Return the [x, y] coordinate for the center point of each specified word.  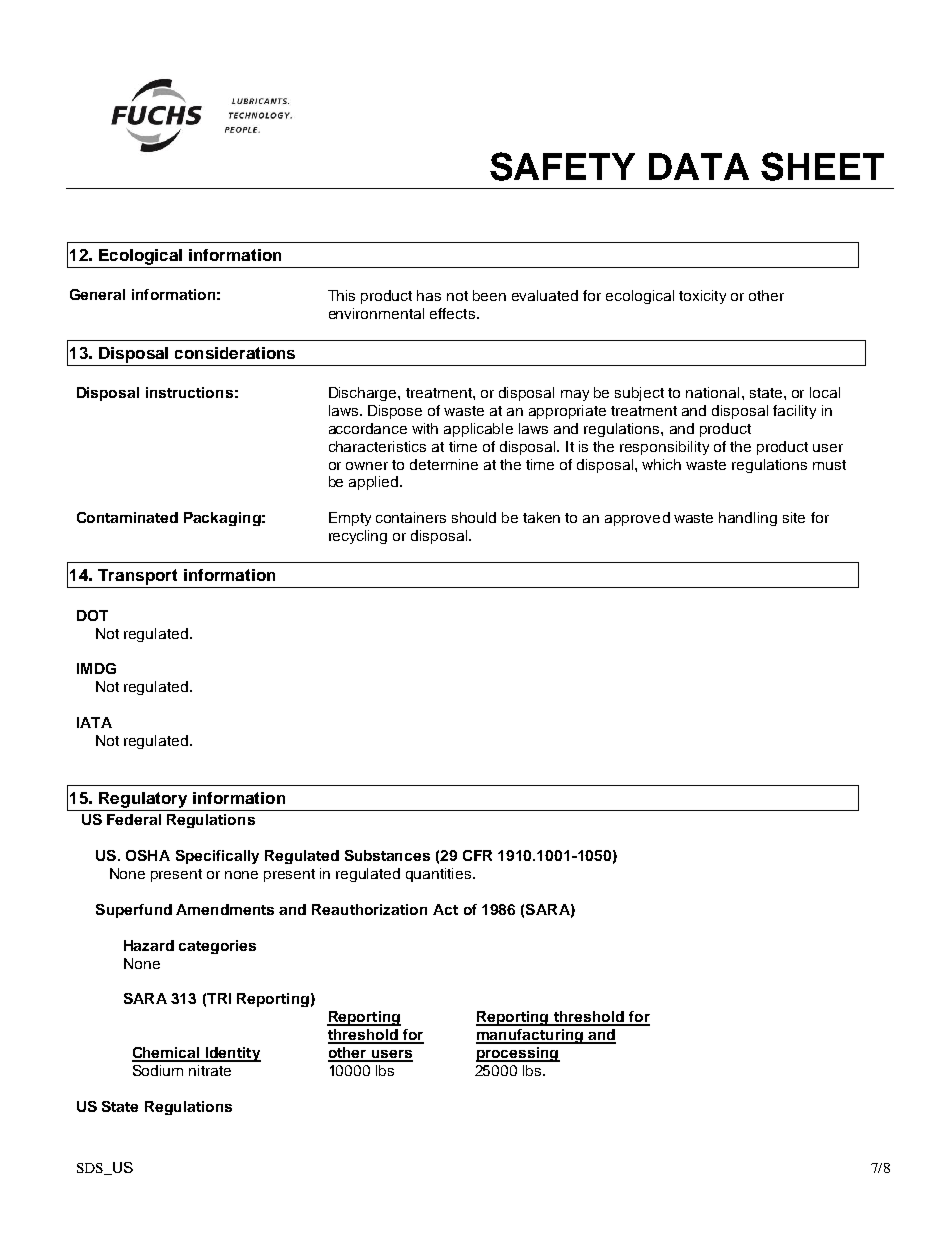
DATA [699, 166]
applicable [478, 430]
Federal [134, 819]
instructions [189, 392]
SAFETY [562, 166]
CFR [477, 855]
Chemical [167, 1054]
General [97, 294]
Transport [137, 577]
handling [748, 519]
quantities [440, 875]
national [712, 392]
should [474, 517]
